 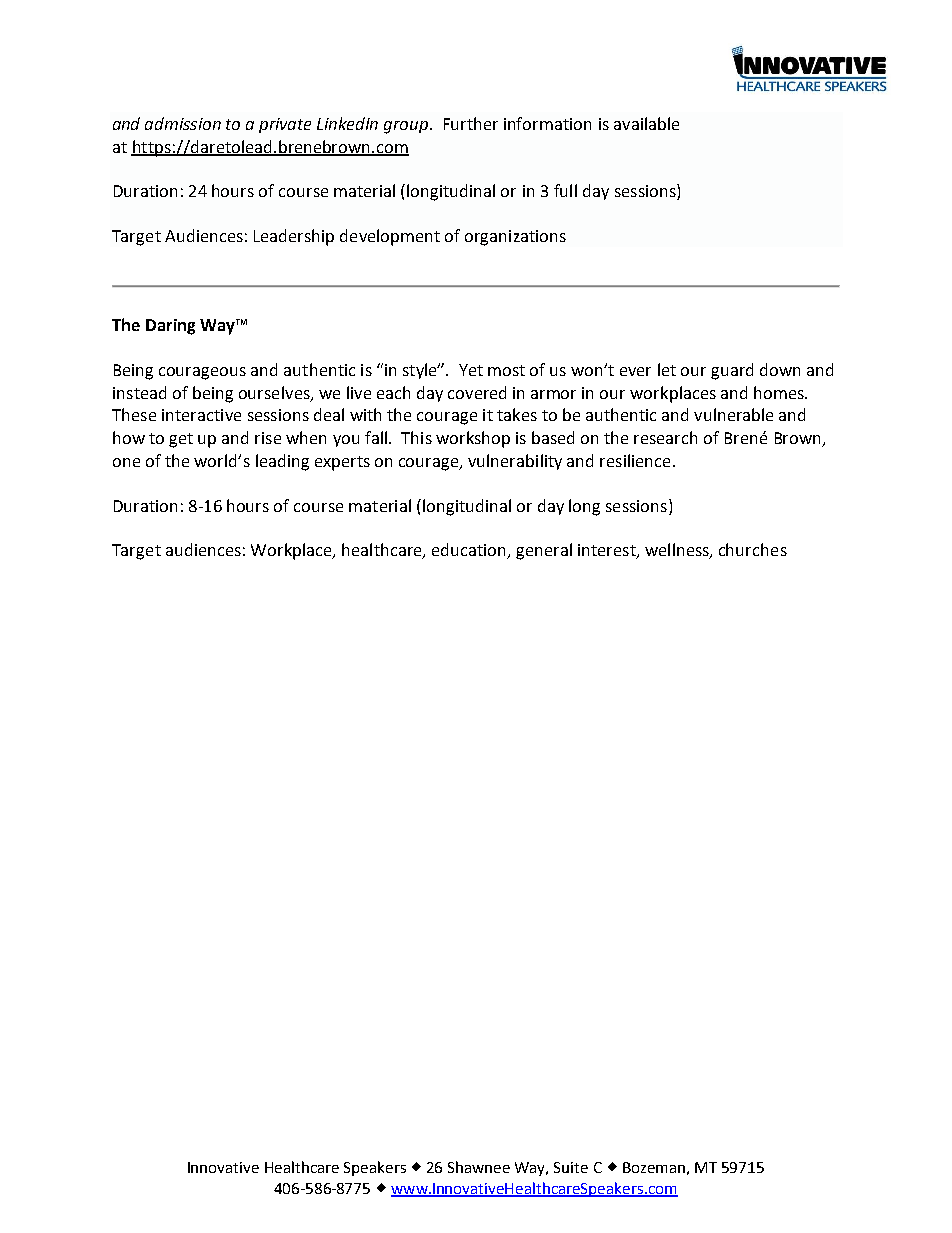 What do you see at coordinates (571, 1167) in the page?
I see `Suite` at bounding box center [571, 1167].
